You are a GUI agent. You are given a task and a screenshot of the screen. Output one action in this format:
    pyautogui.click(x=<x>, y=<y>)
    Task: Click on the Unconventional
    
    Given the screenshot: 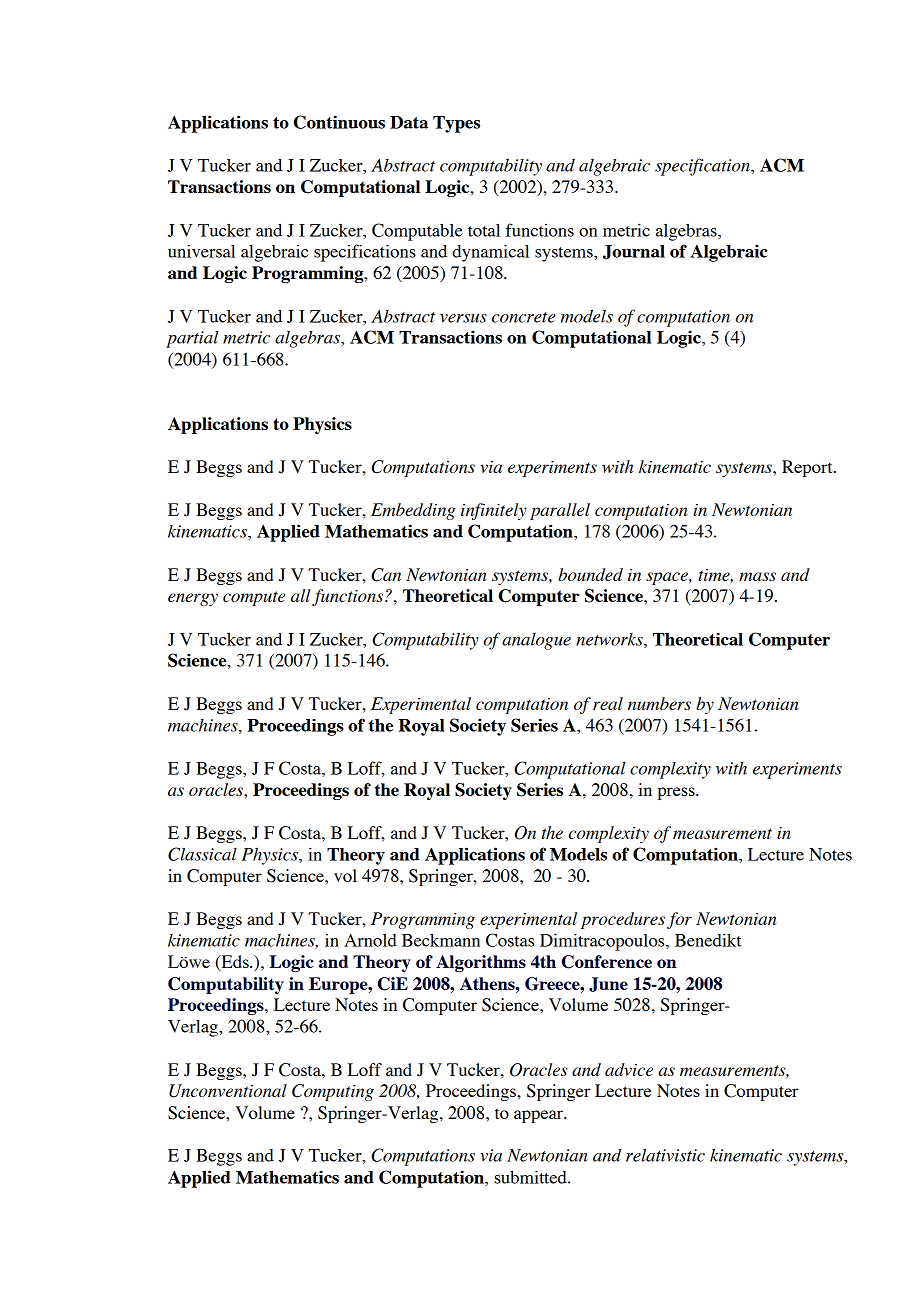 What is the action you would take?
    pyautogui.click(x=228, y=1091)
